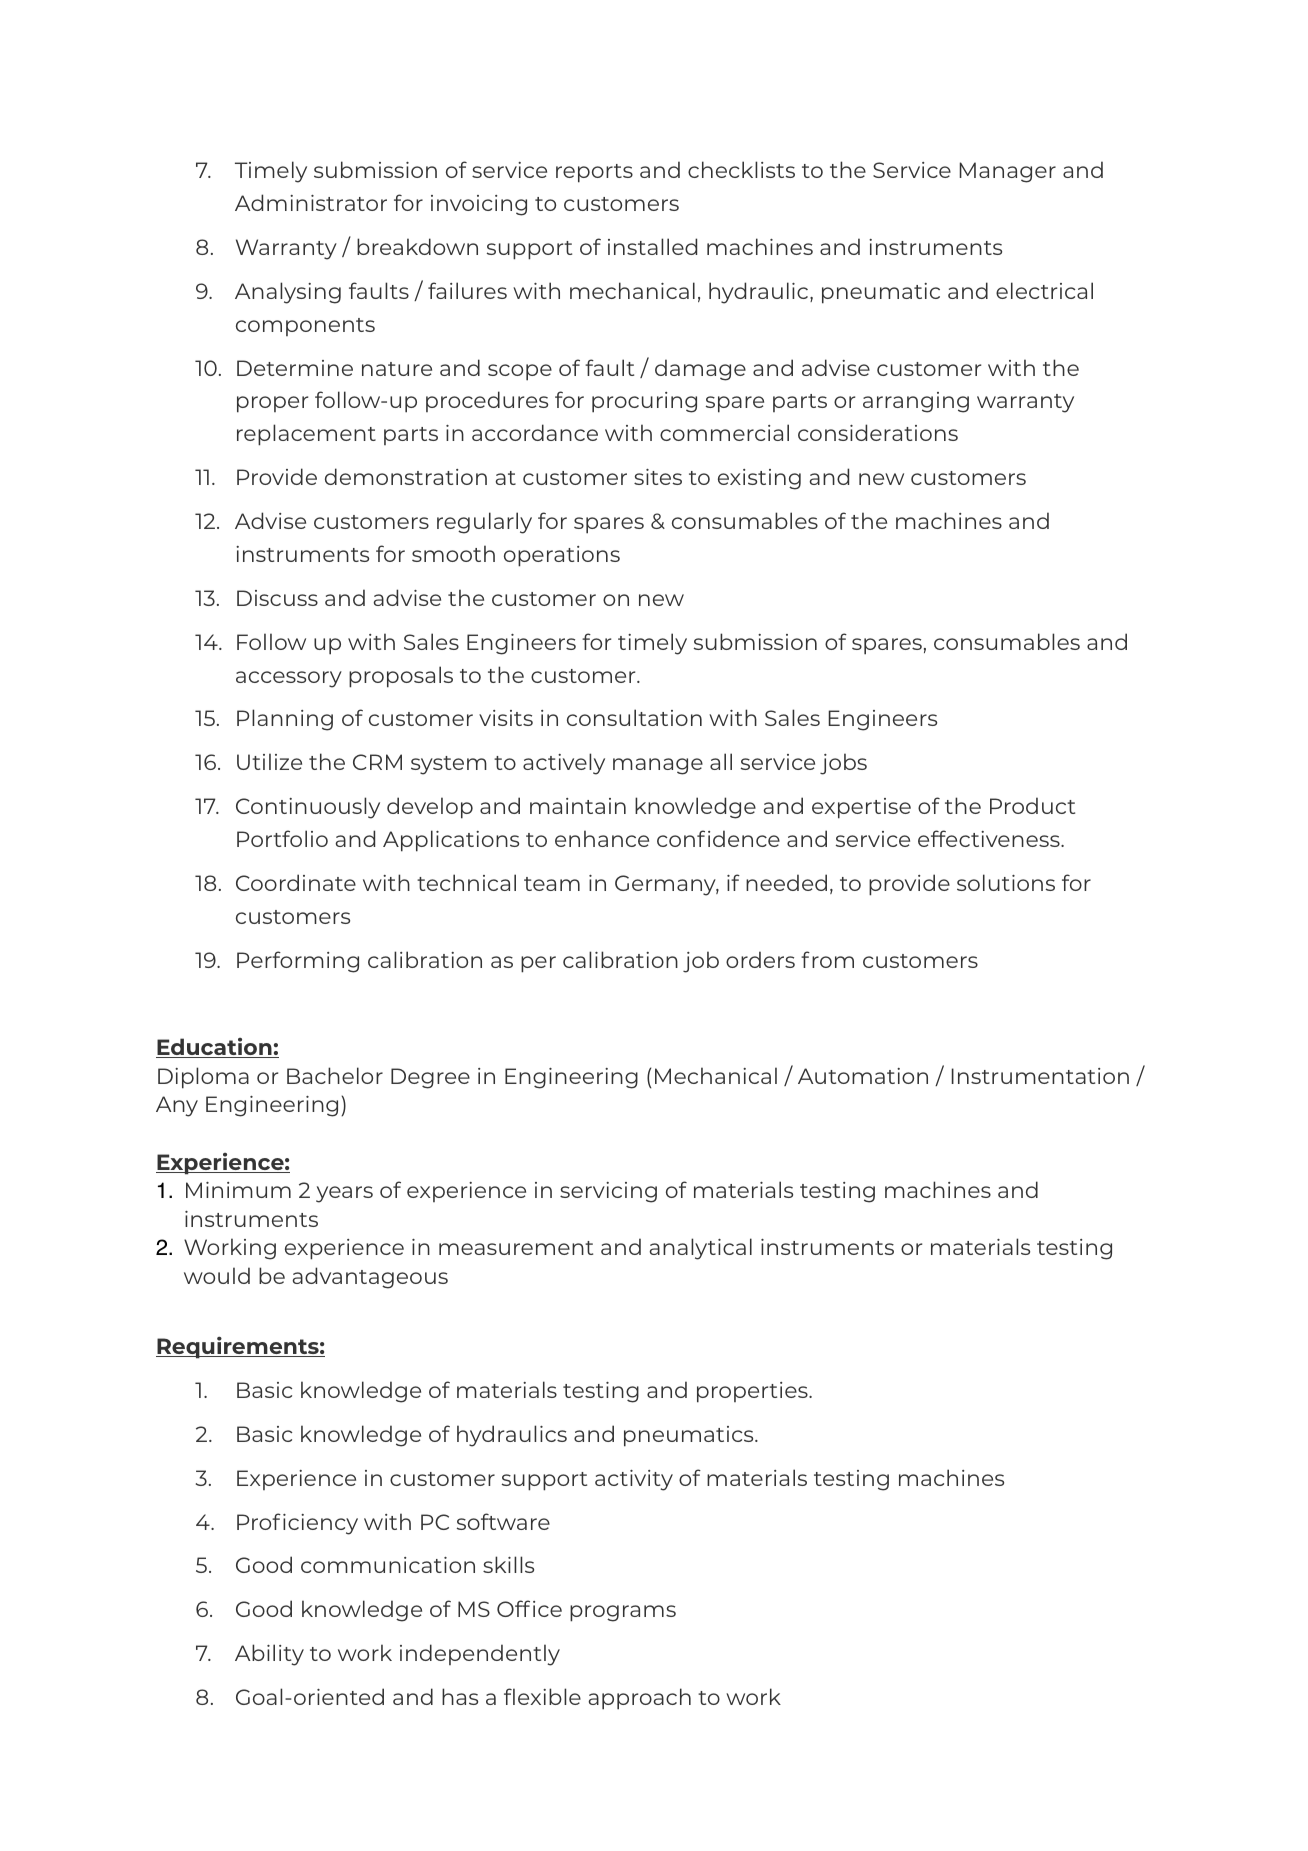 This screenshot has height=1851, width=1308. Describe the element at coordinates (634, 717) in the screenshot. I see `consultation` at that location.
